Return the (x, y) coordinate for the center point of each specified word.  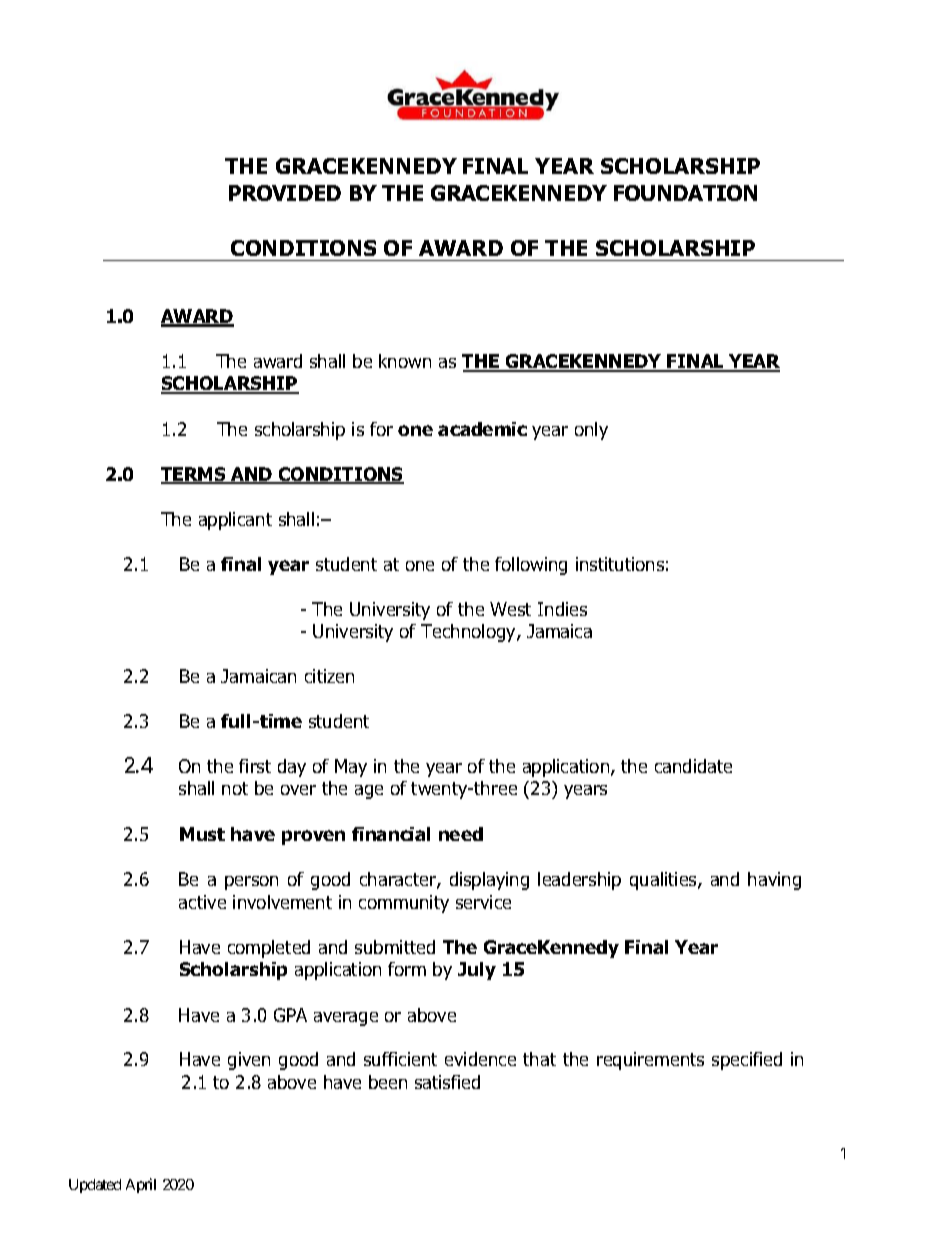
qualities (664, 881)
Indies (562, 609)
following (531, 566)
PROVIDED (285, 193)
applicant (235, 521)
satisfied (447, 1082)
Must (202, 834)
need (461, 834)
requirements (650, 1061)
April (141, 1185)
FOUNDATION (685, 193)
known (405, 361)
